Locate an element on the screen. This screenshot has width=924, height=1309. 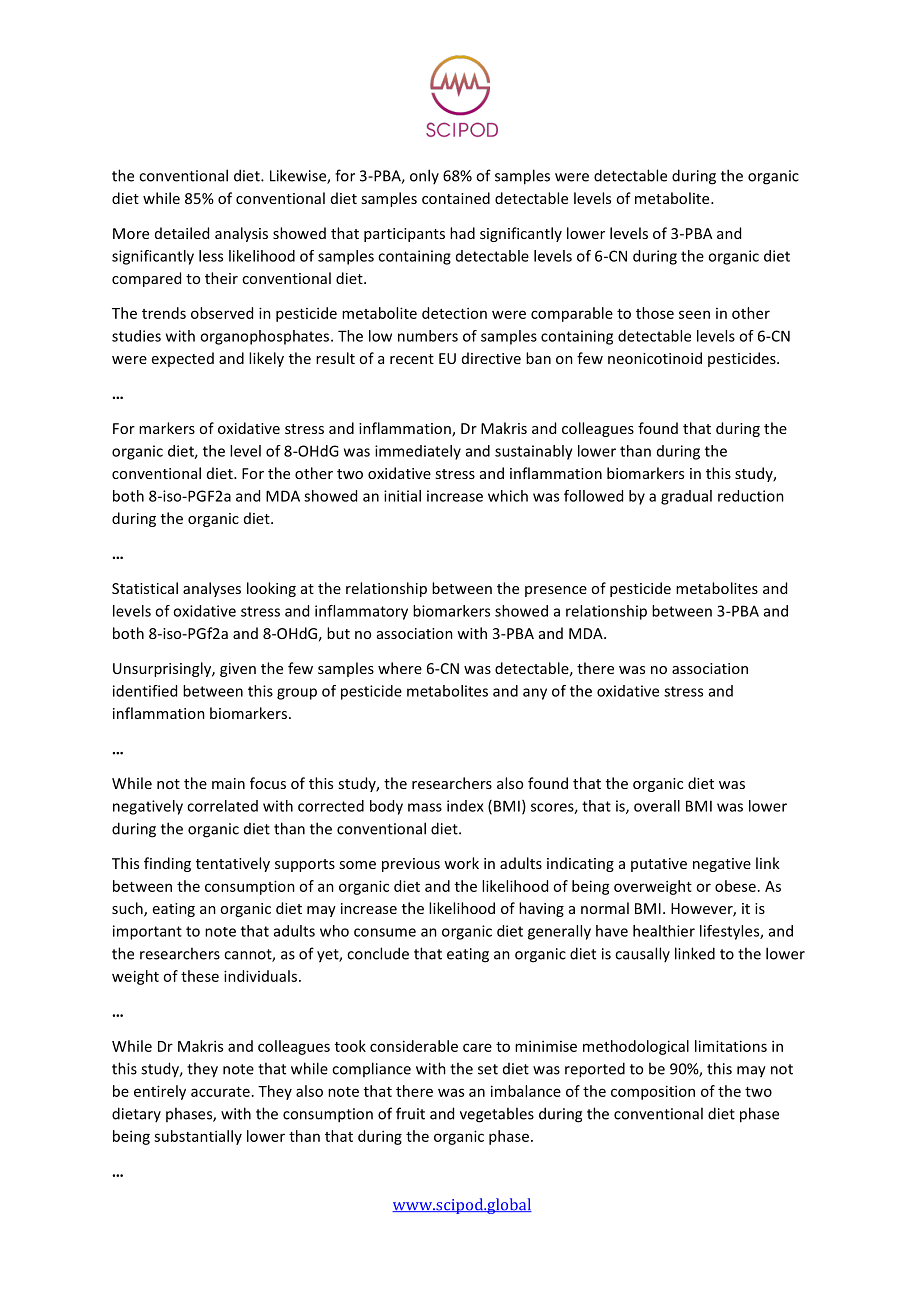
putative is located at coordinates (659, 865).
